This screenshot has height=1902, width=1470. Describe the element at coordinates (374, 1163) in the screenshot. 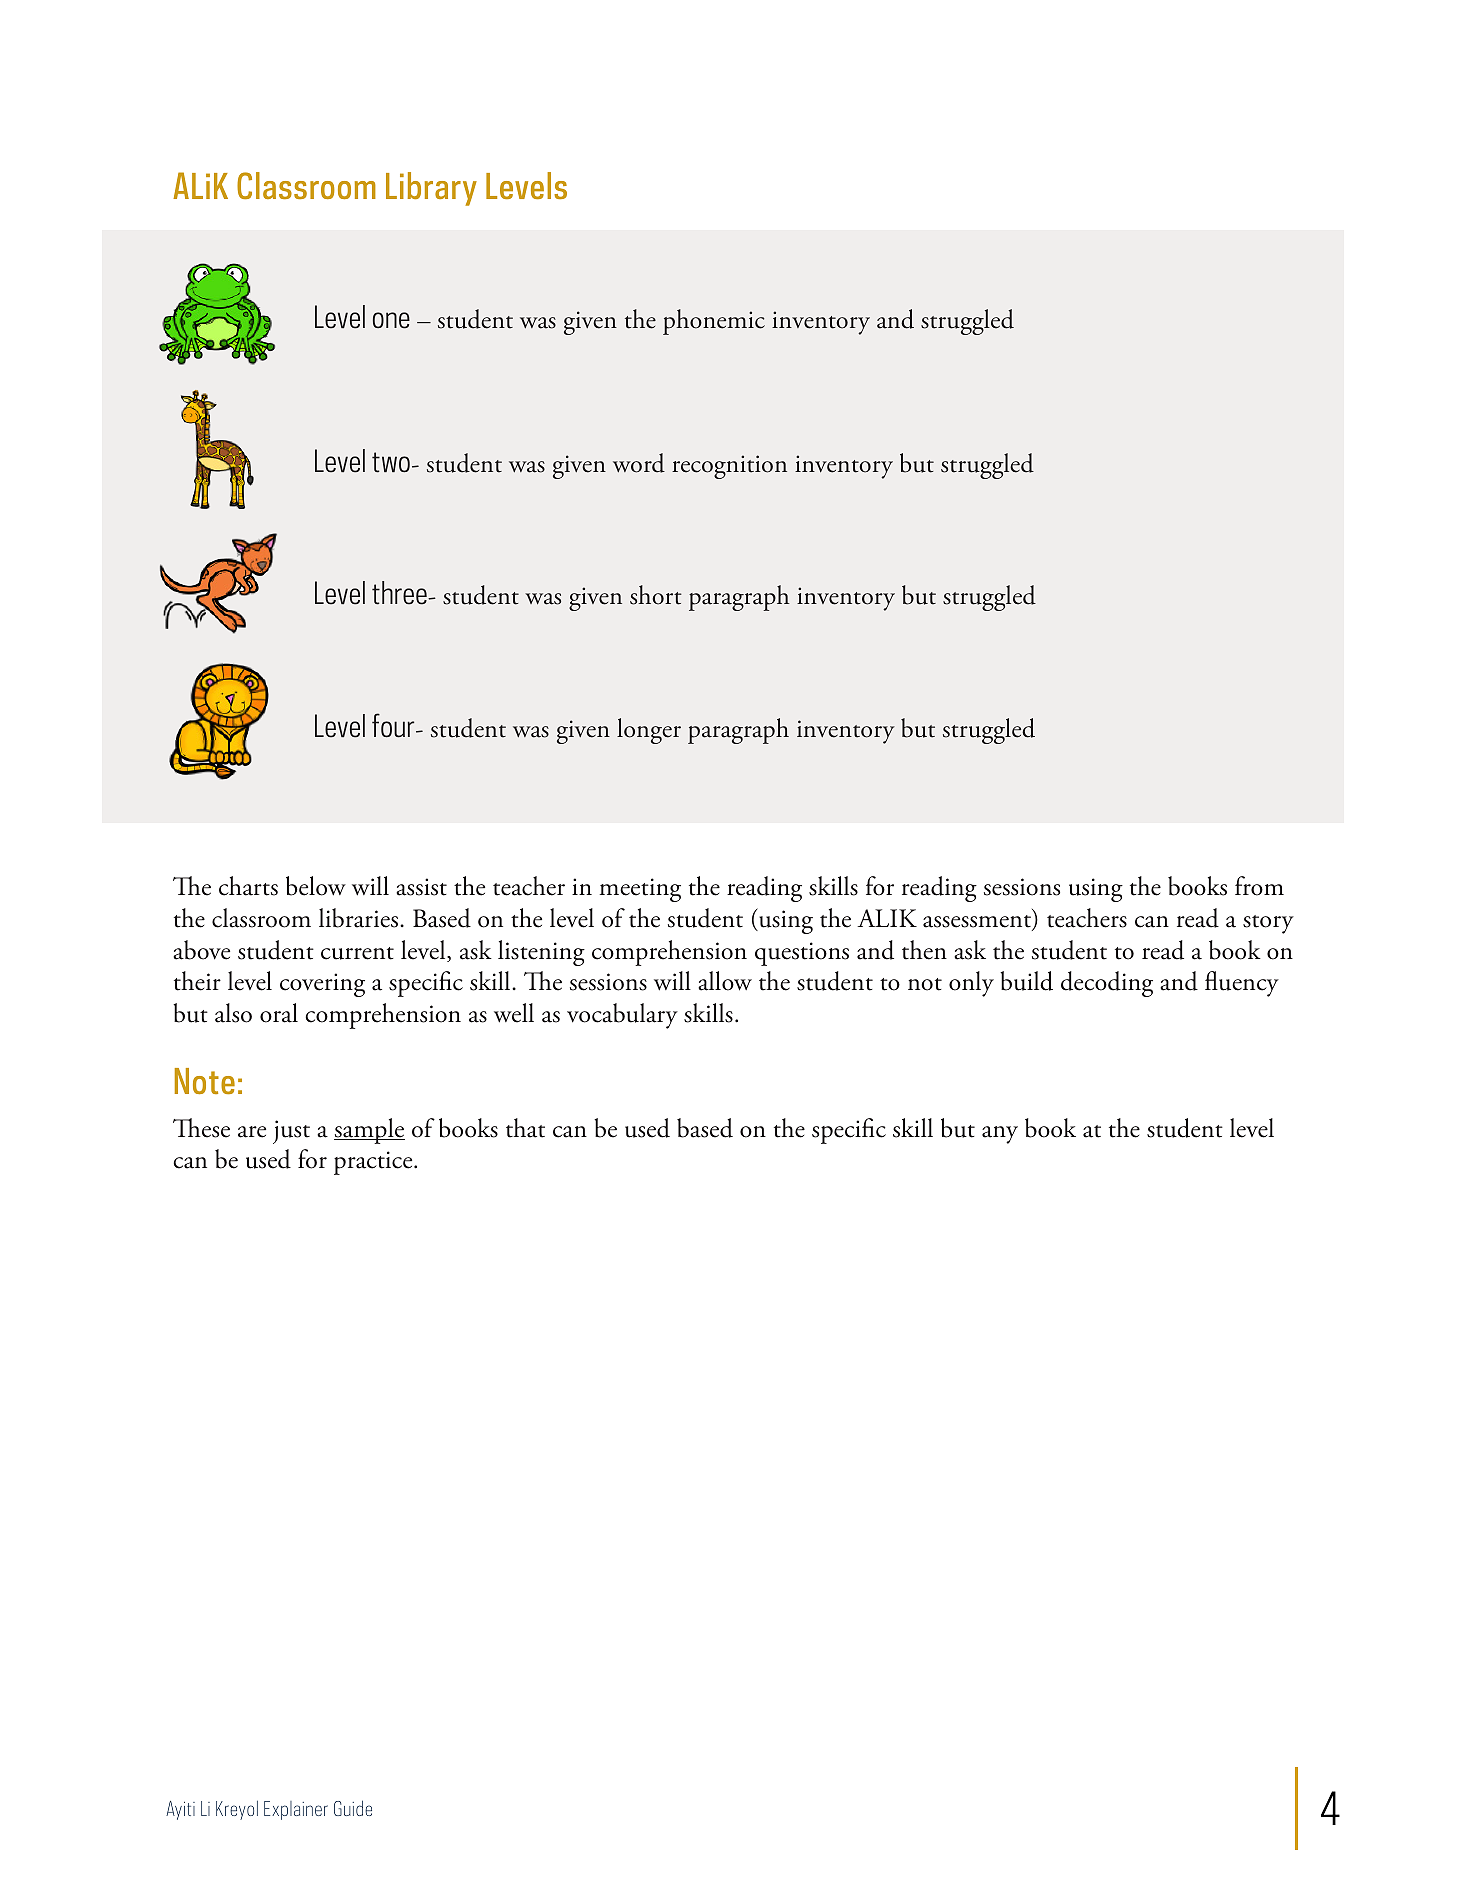

I see `practice` at that location.
